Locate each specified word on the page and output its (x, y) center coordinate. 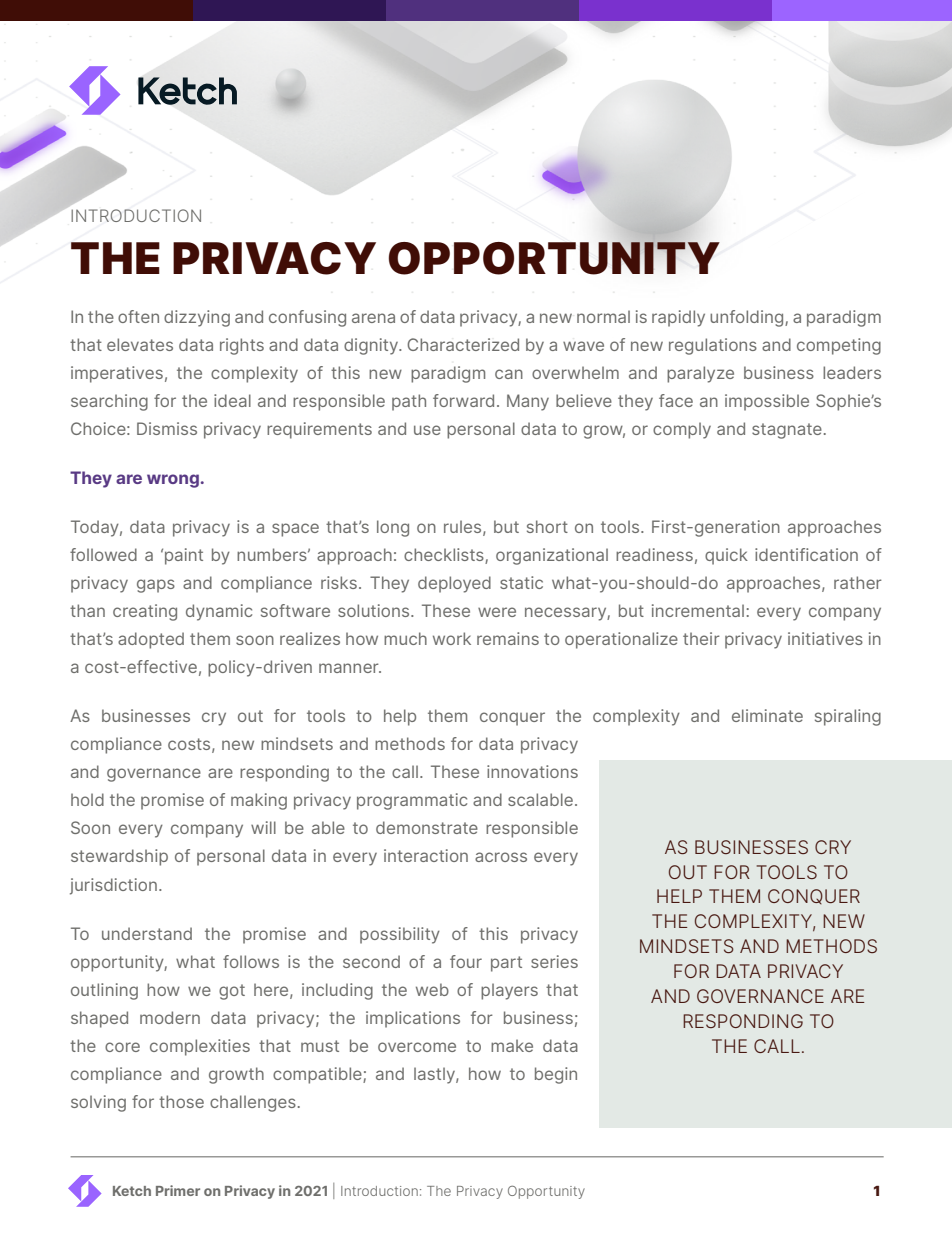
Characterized (463, 344)
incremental (698, 610)
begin (556, 1075)
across (501, 857)
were (497, 612)
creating (145, 612)
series (554, 961)
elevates (140, 344)
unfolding (748, 318)
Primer (178, 1190)
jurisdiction (113, 886)
